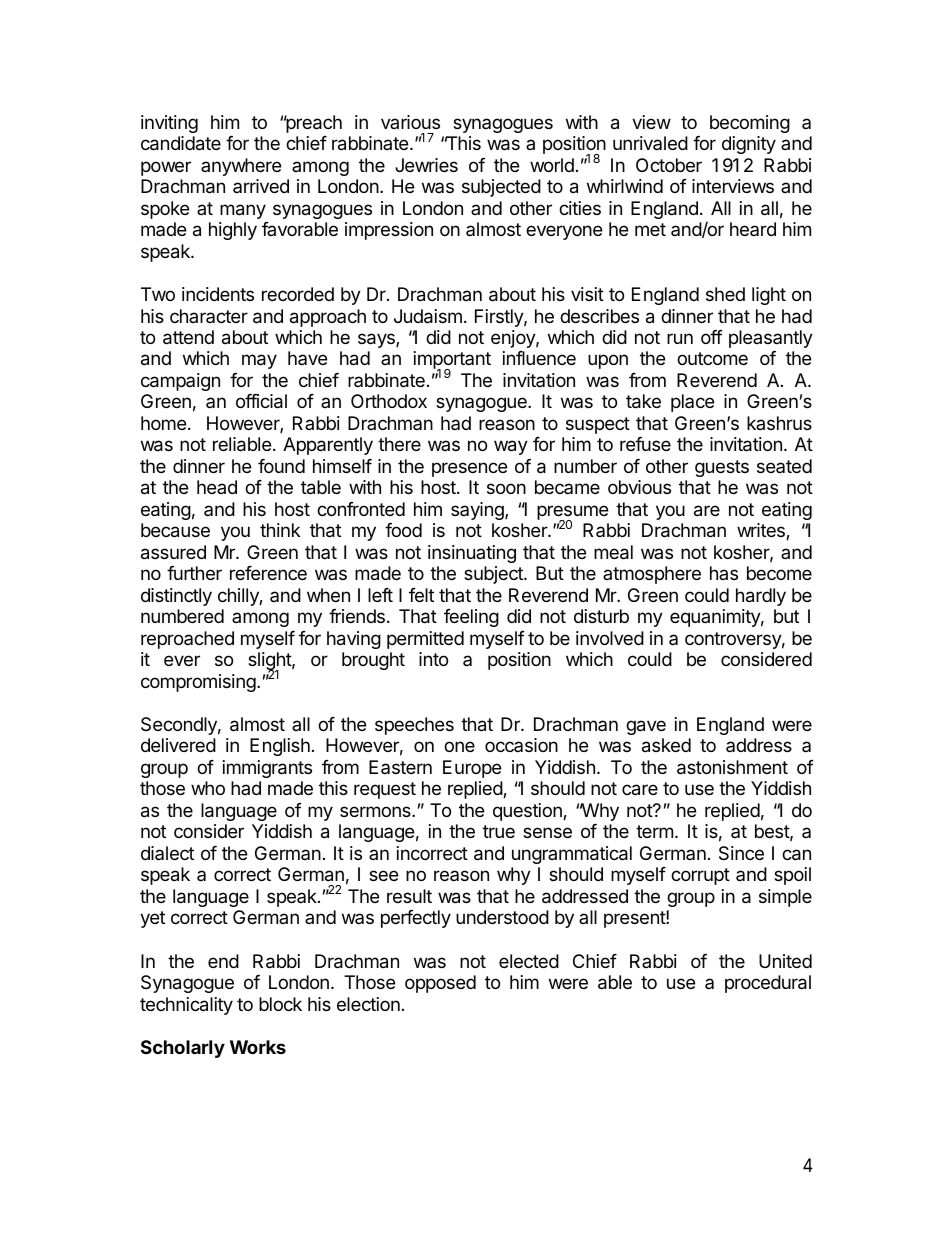 Image resolution: width=952 pixels, height=1233 pixels. What do you see at coordinates (208, 788) in the screenshot?
I see `who` at bounding box center [208, 788].
